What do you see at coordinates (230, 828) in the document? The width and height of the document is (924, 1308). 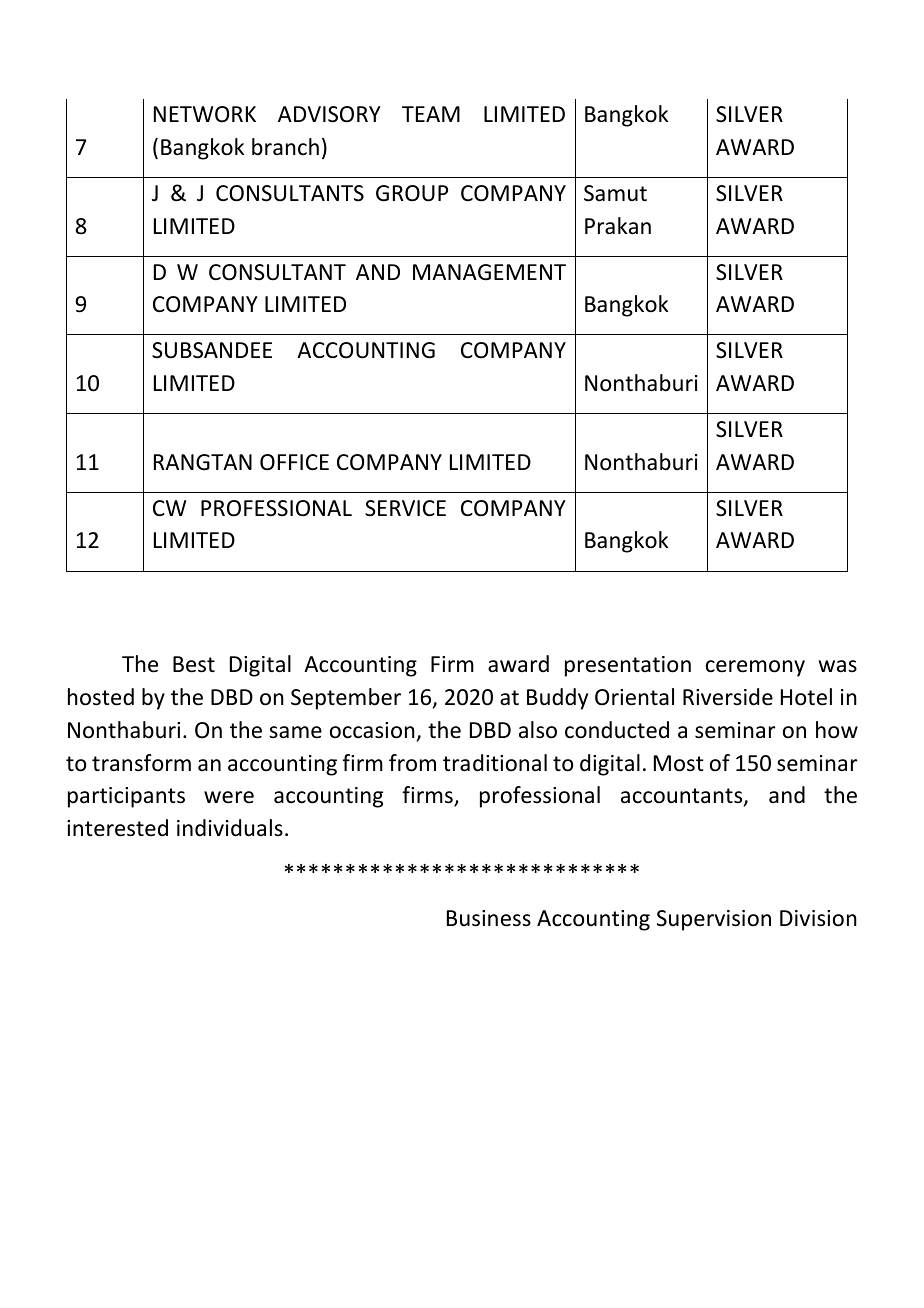 I see `individuals` at bounding box center [230, 828].
